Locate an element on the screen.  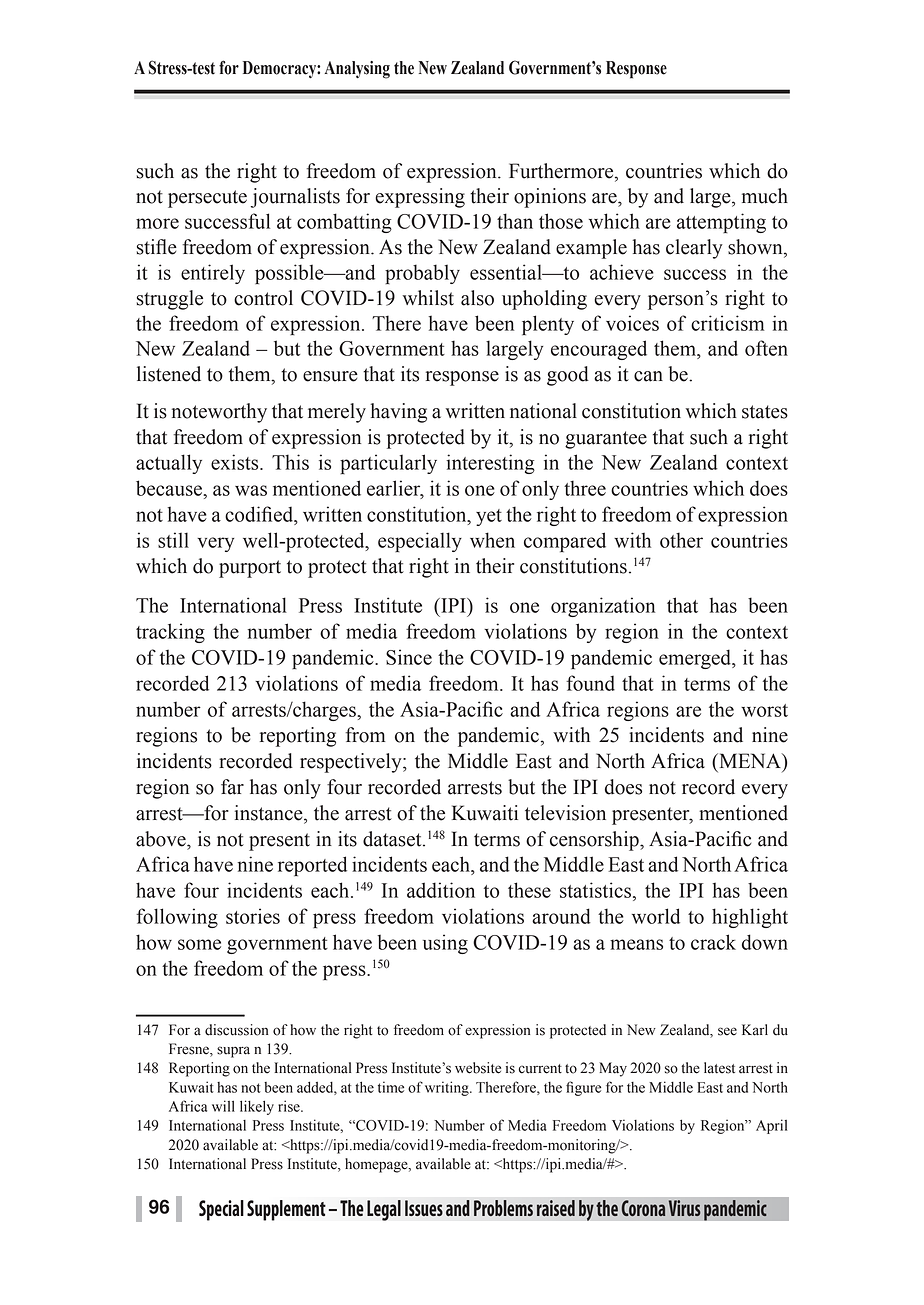
persecute is located at coordinates (207, 199).
